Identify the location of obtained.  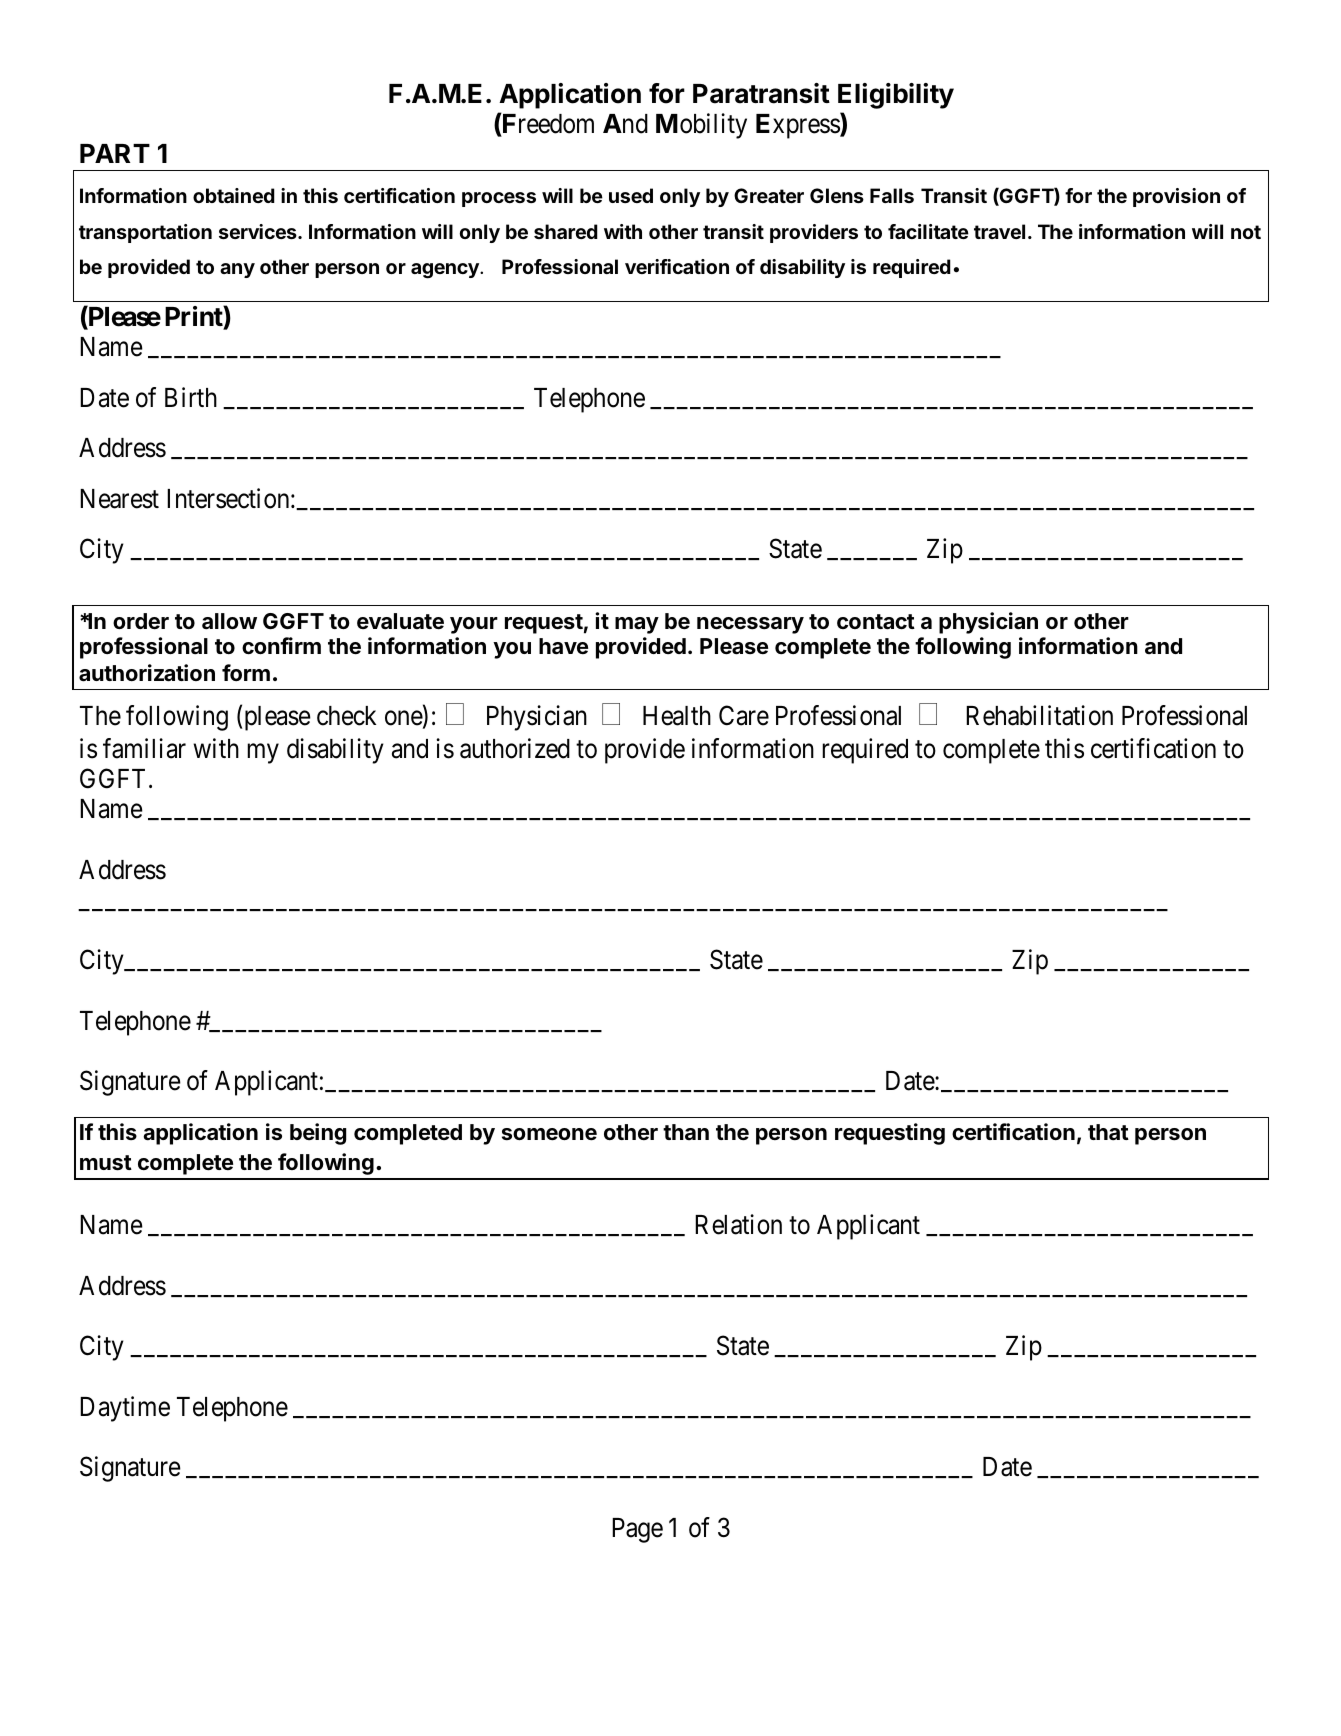
(234, 195).
